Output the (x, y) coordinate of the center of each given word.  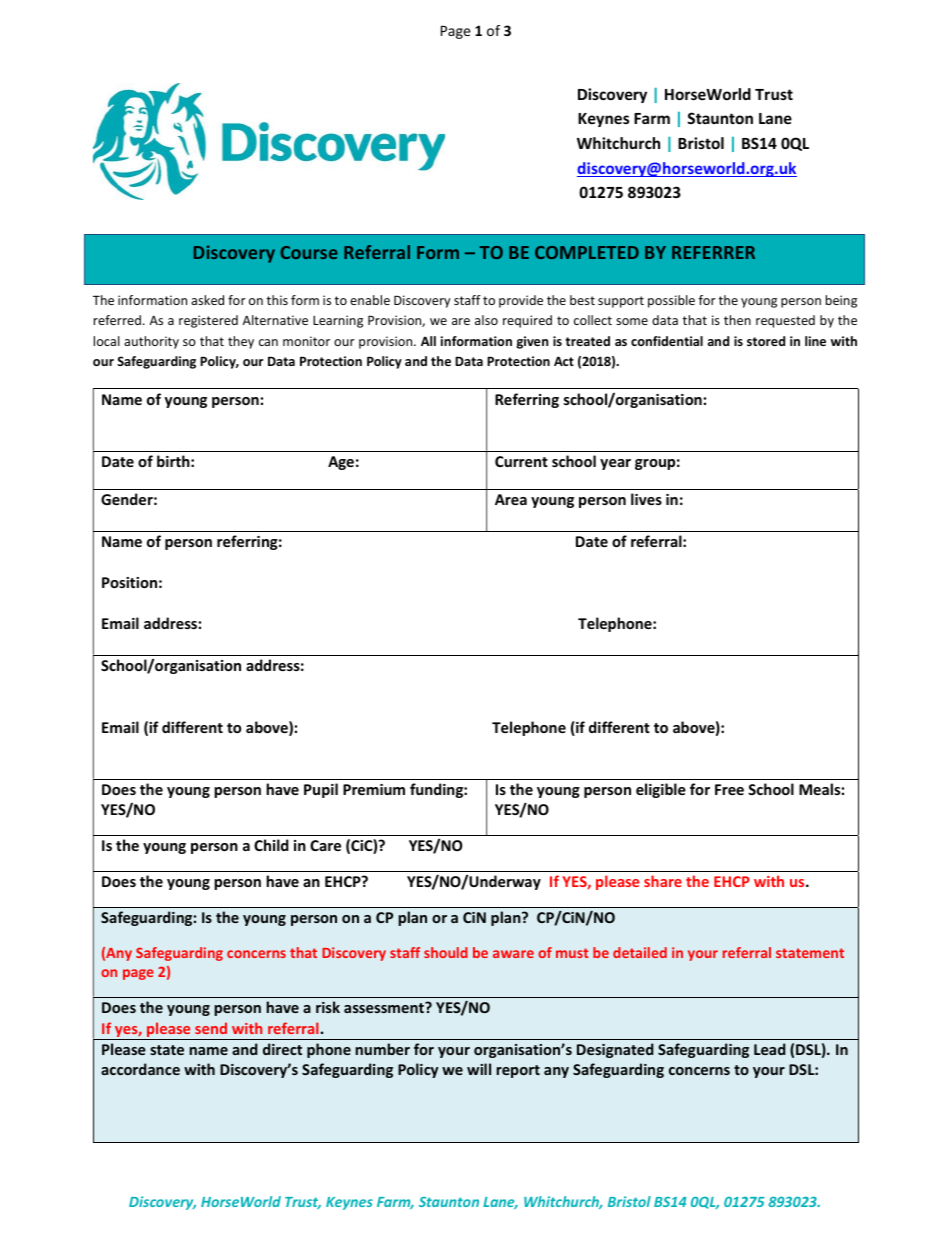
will (479, 1069)
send (211, 1028)
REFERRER (713, 252)
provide (521, 301)
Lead (770, 1049)
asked (207, 300)
